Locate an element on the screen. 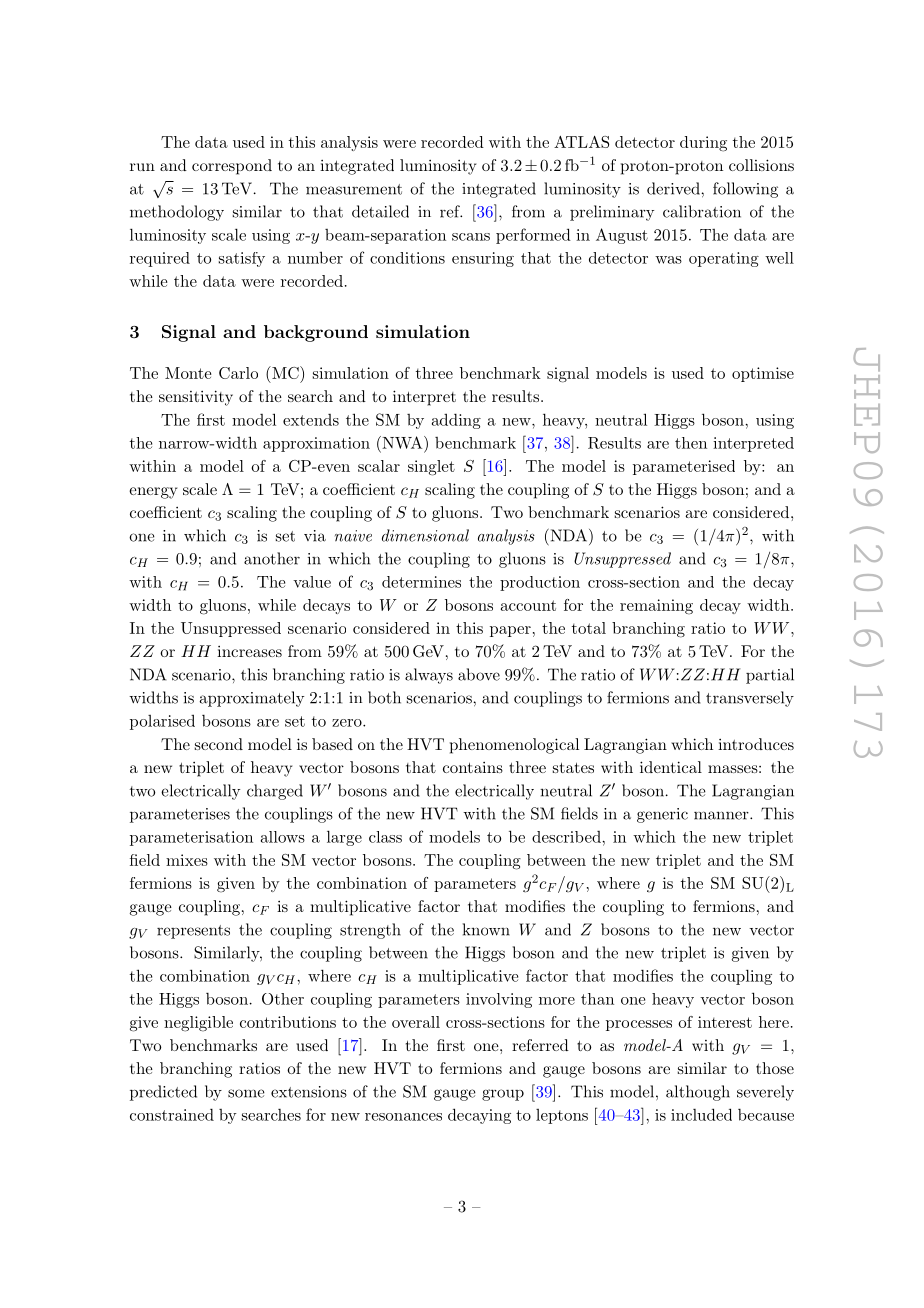  energy is located at coordinates (153, 493).
